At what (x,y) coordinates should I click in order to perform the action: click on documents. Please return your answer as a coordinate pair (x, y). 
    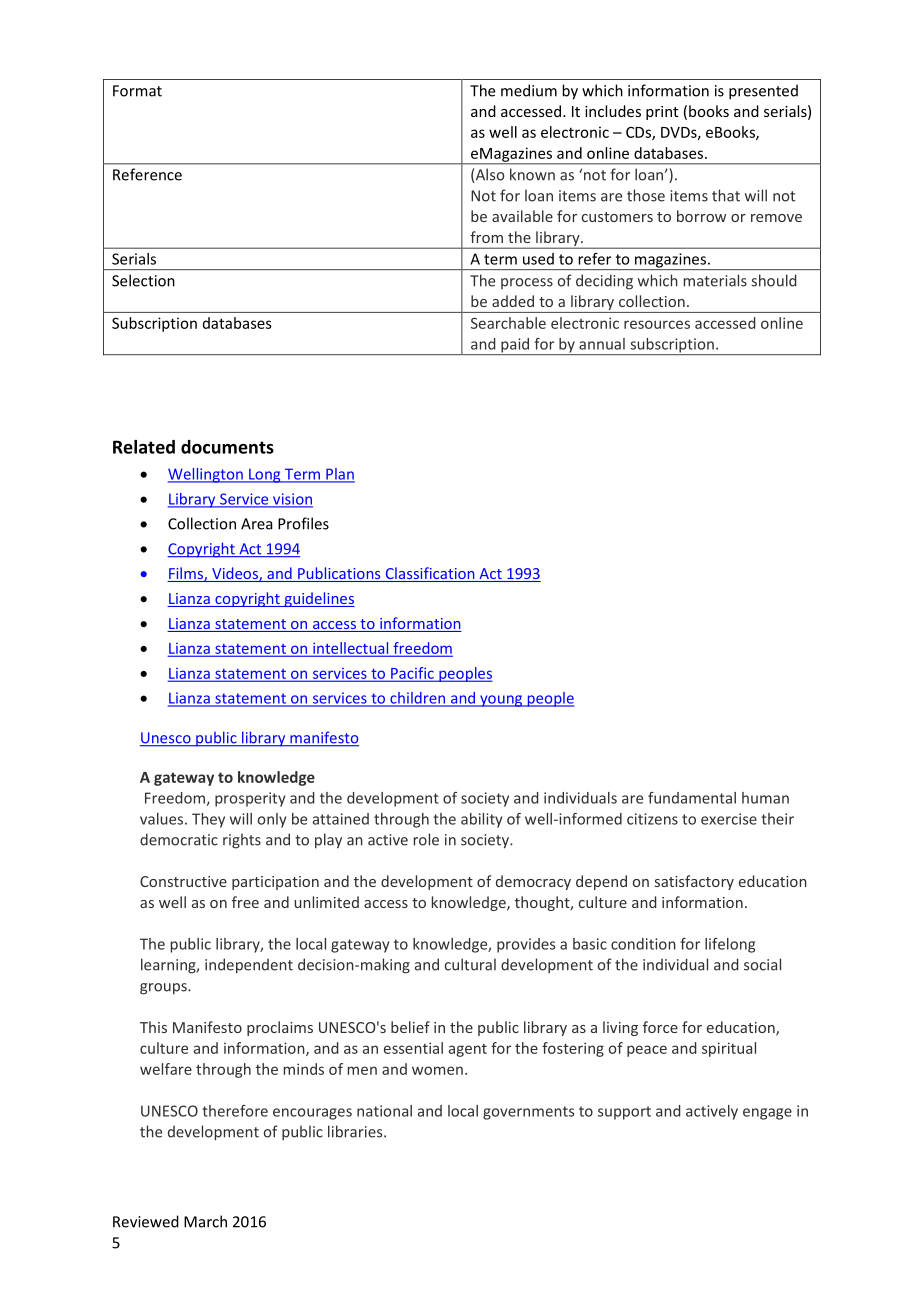
    Looking at the image, I should click on (227, 447).
